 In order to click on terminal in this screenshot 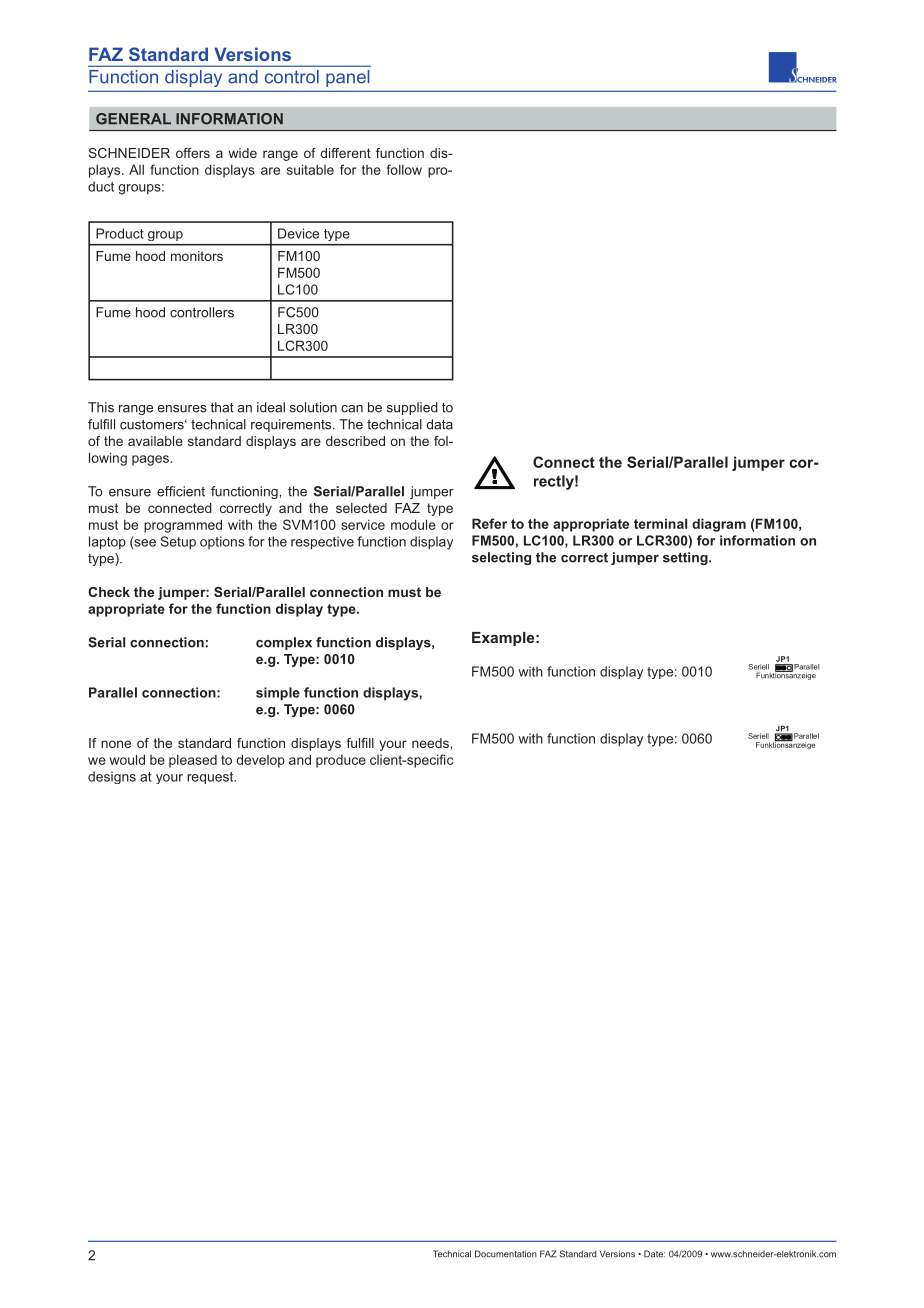, I will do `click(660, 523)`.
